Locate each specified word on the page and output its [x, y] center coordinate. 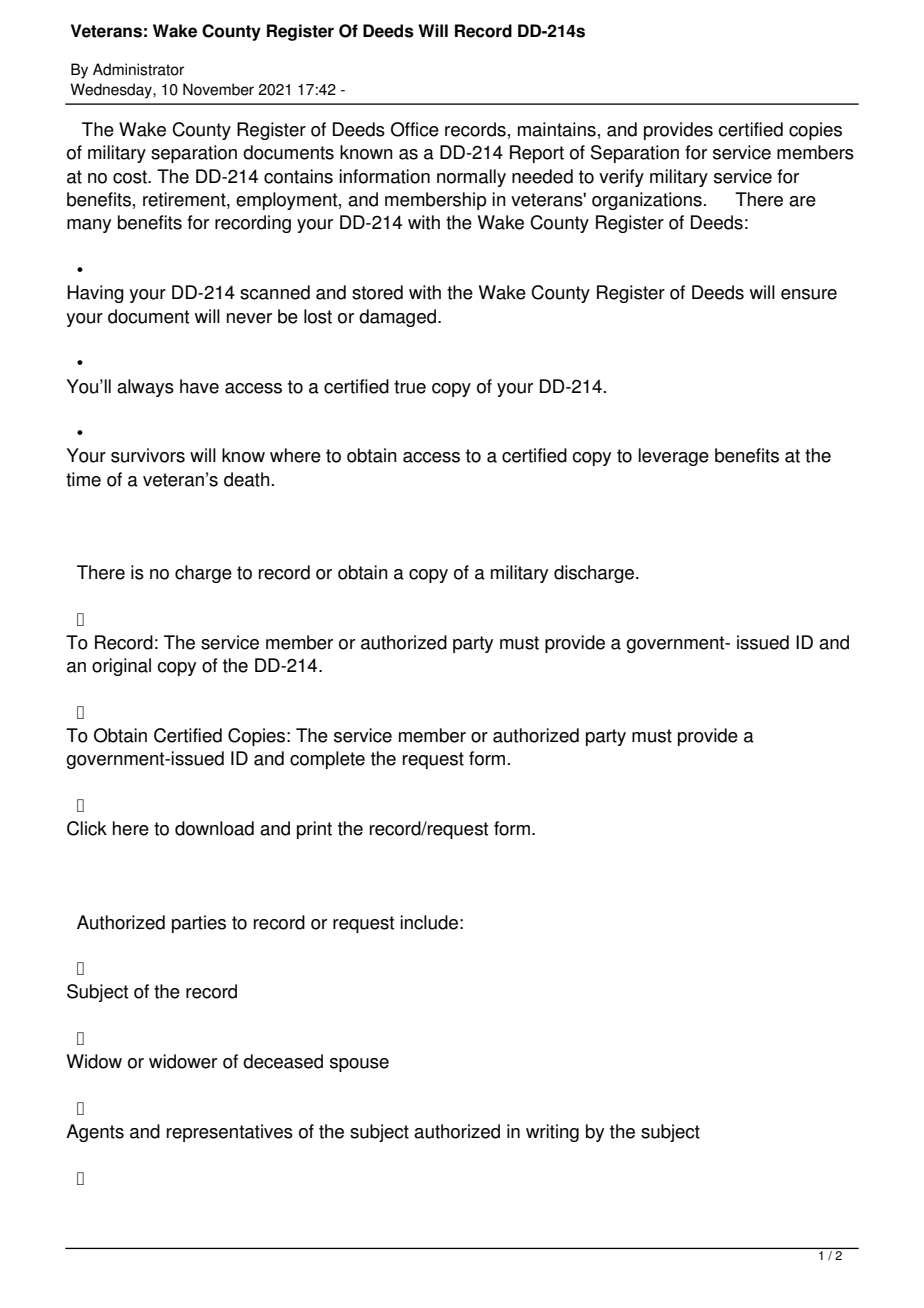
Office [415, 129]
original [121, 667]
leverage [673, 457]
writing [552, 1133]
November [218, 89]
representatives [230, 1133]
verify [621, 178]
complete [327, 760]
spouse [359, 1065]
